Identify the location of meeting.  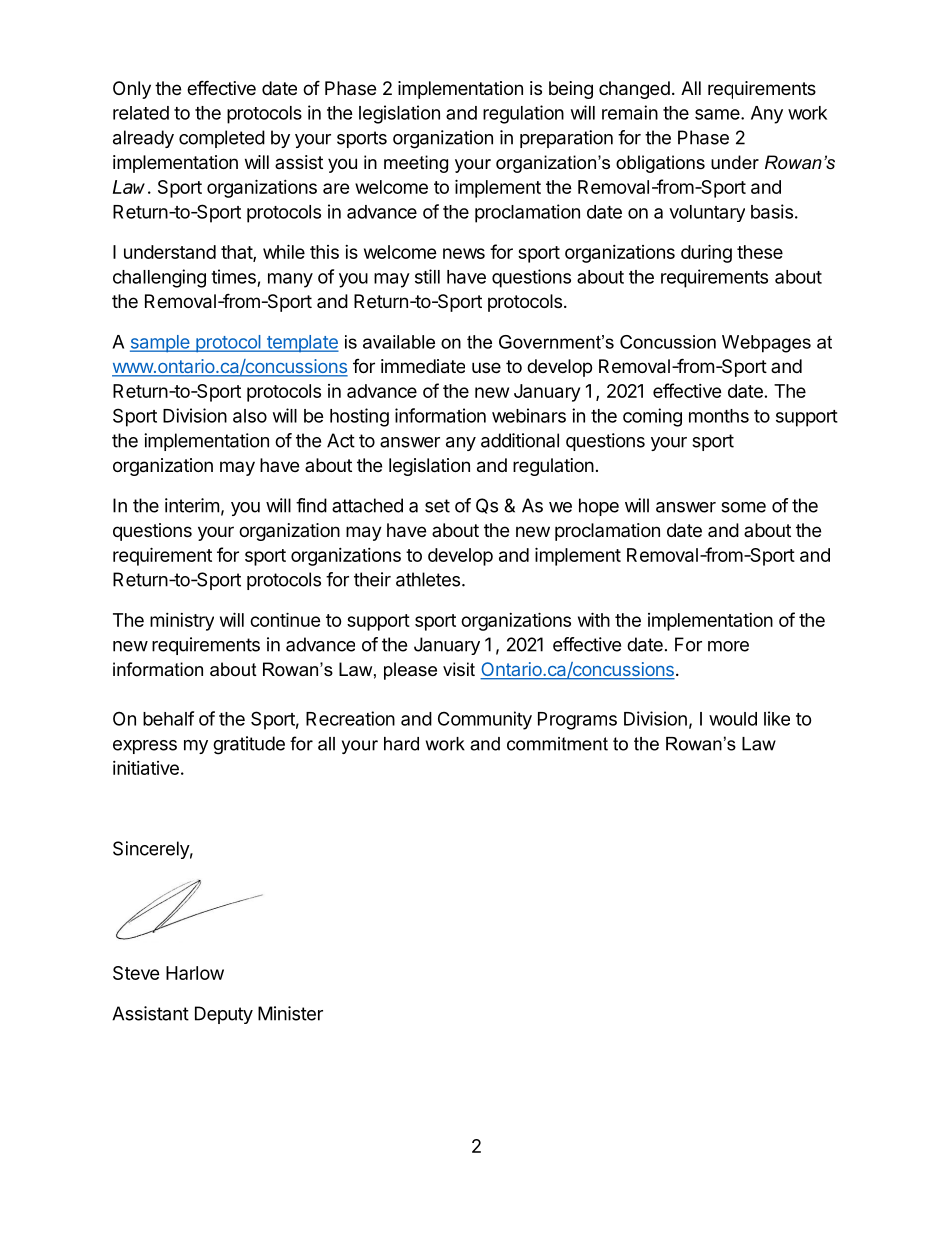
(416, 164).
